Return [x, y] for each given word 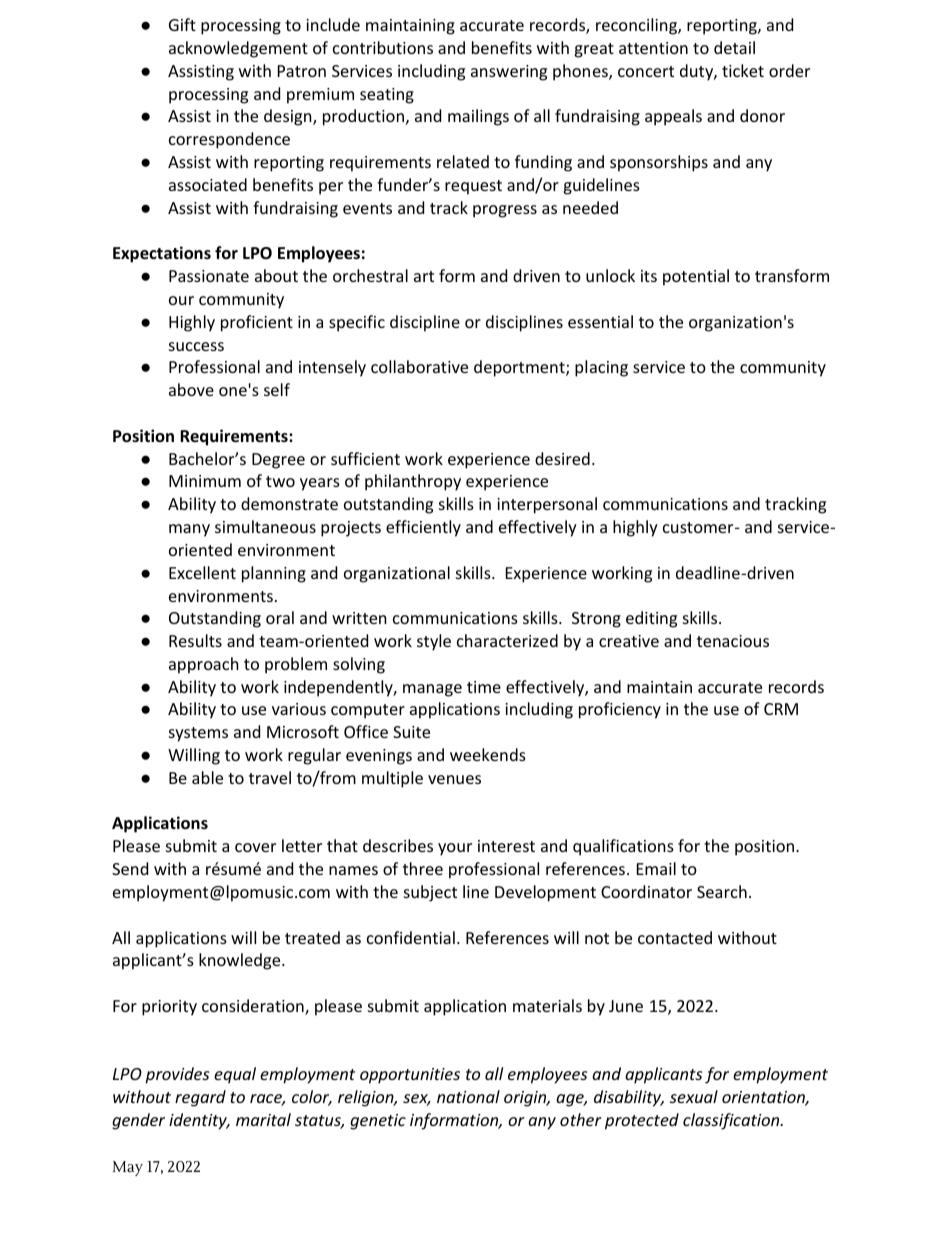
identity [199, 1121]
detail [734, 47]
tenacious [733, 641]
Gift [182, 24]
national [468, 1096]
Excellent [202, 572]
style [434, 642]
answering [509, 73]
